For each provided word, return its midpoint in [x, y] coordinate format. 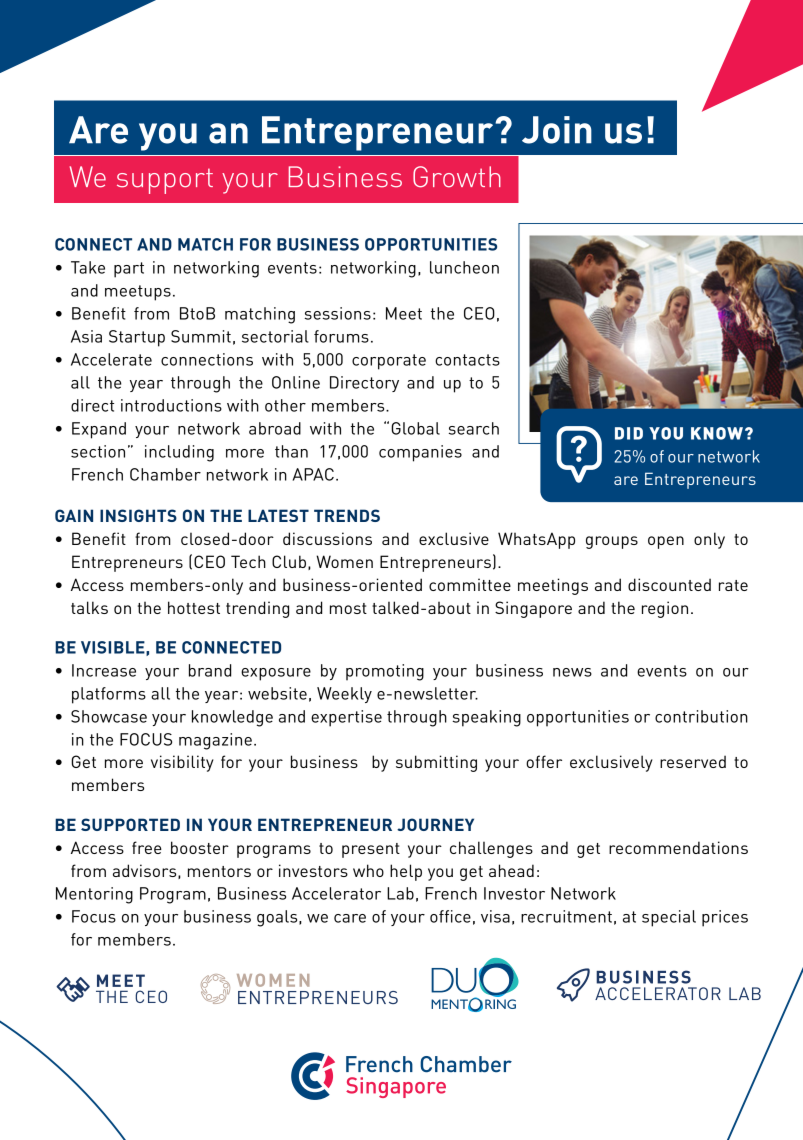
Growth [457, 177]
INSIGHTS [138, 515]
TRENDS [347, 515]
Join [557, 130]
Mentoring [94, 895]
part [129, 270]
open [666, 542]
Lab [400, 893]
